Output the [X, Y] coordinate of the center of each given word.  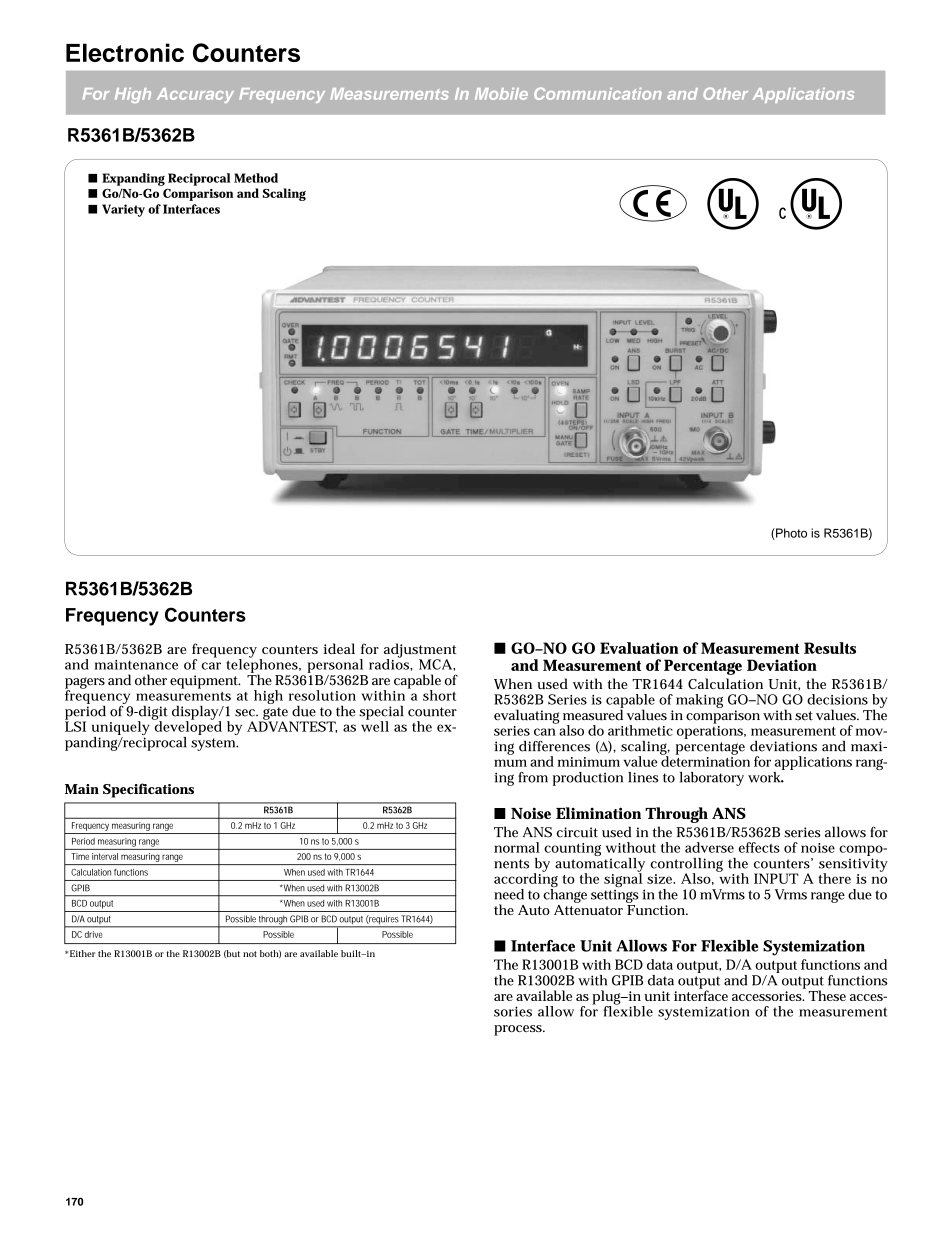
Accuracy [195, 95]
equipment [205, 682]
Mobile [501, 94]
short [439, 695]
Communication [598, 93]
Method [256, 178]
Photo [790, 534]
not [250, 954]
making [699, 701]
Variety [123, 210]
